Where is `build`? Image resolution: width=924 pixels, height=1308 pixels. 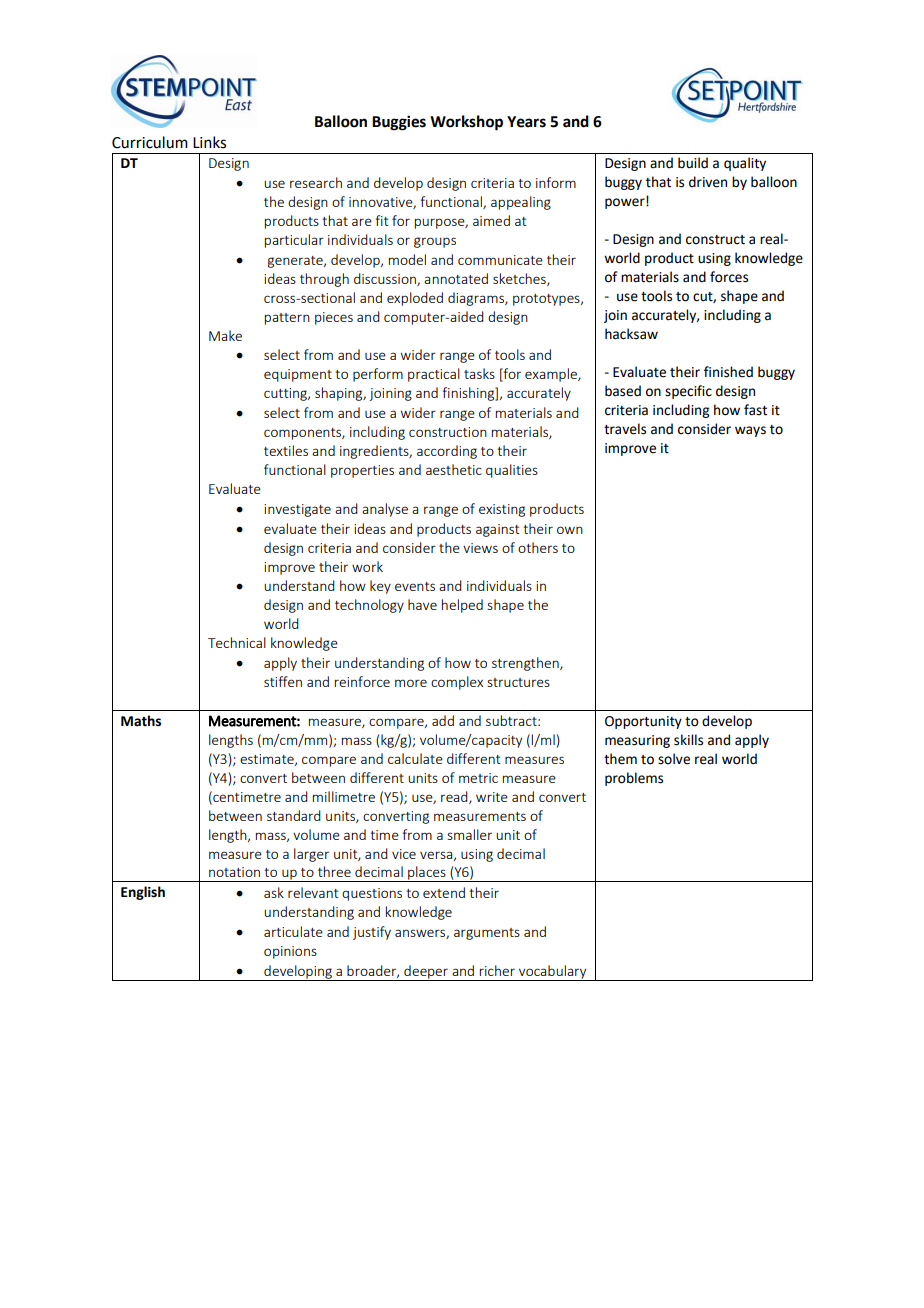 build is located at coordinates (693, 163).
